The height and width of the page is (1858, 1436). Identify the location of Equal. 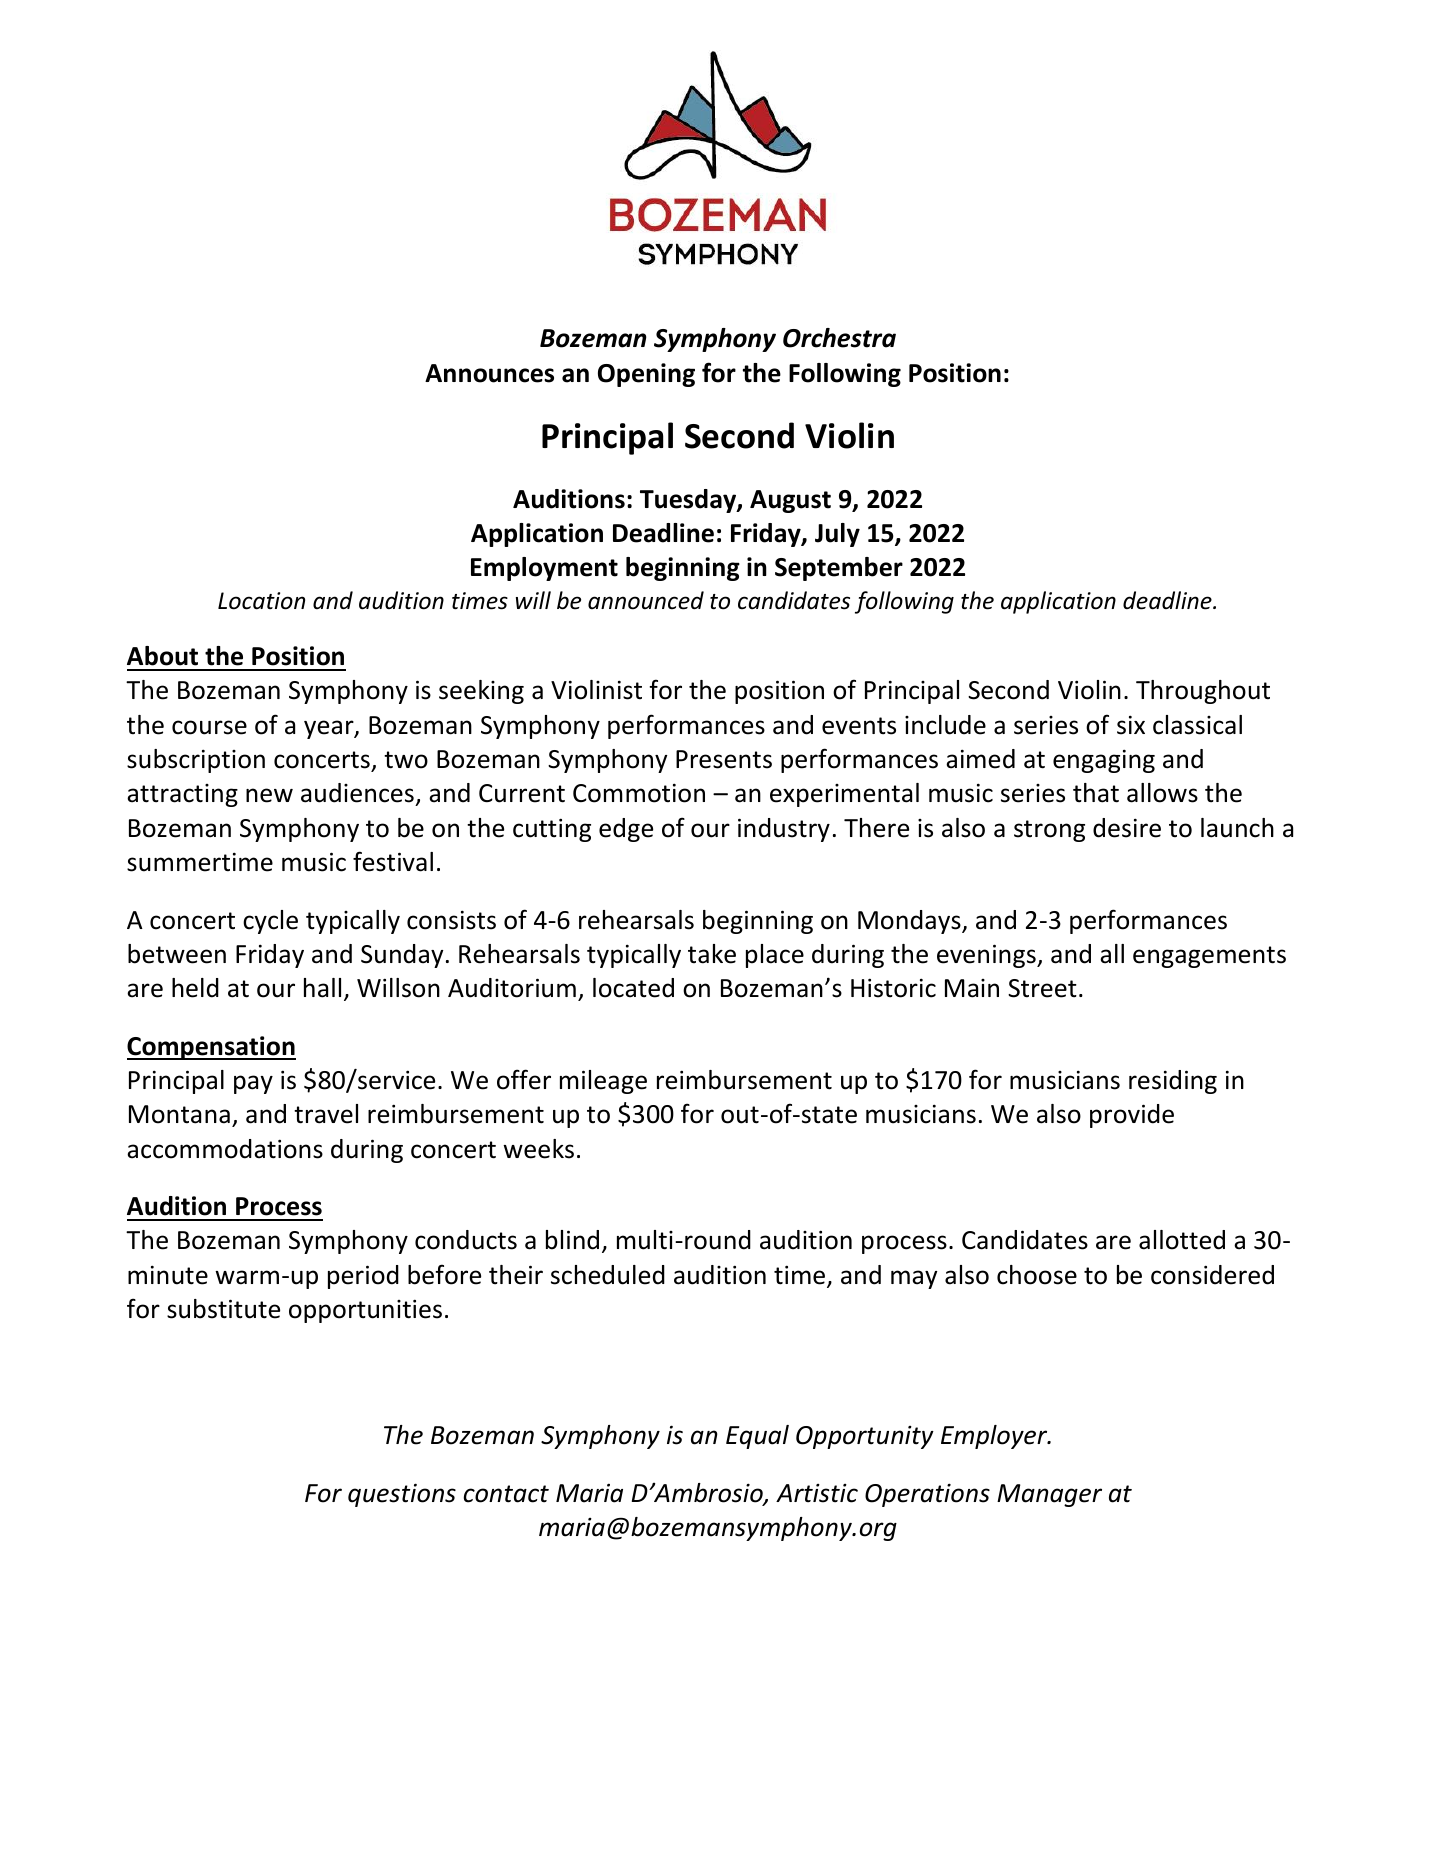
(757, 1437).
